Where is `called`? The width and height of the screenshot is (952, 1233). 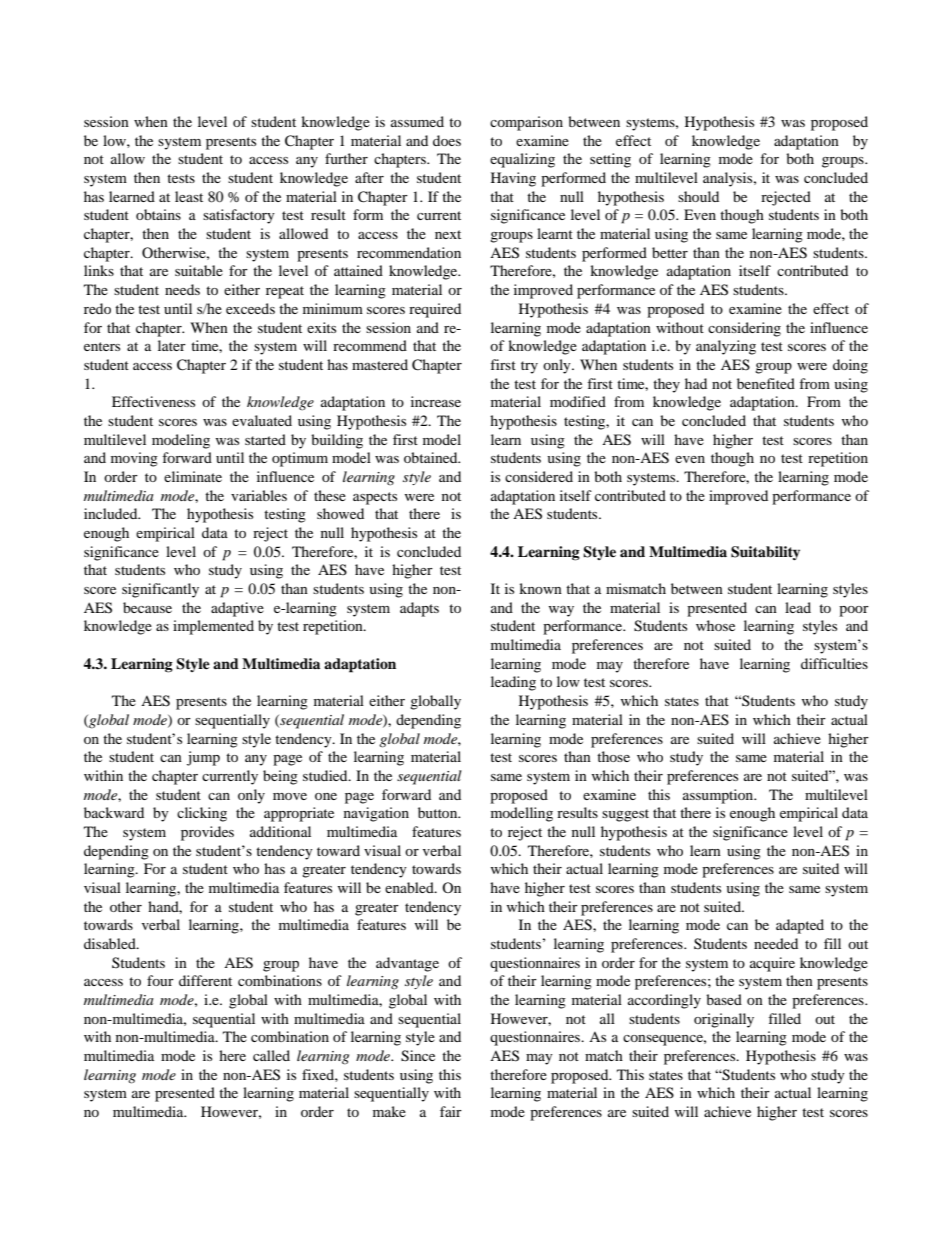 called is located at coordinates (271, 1055).
